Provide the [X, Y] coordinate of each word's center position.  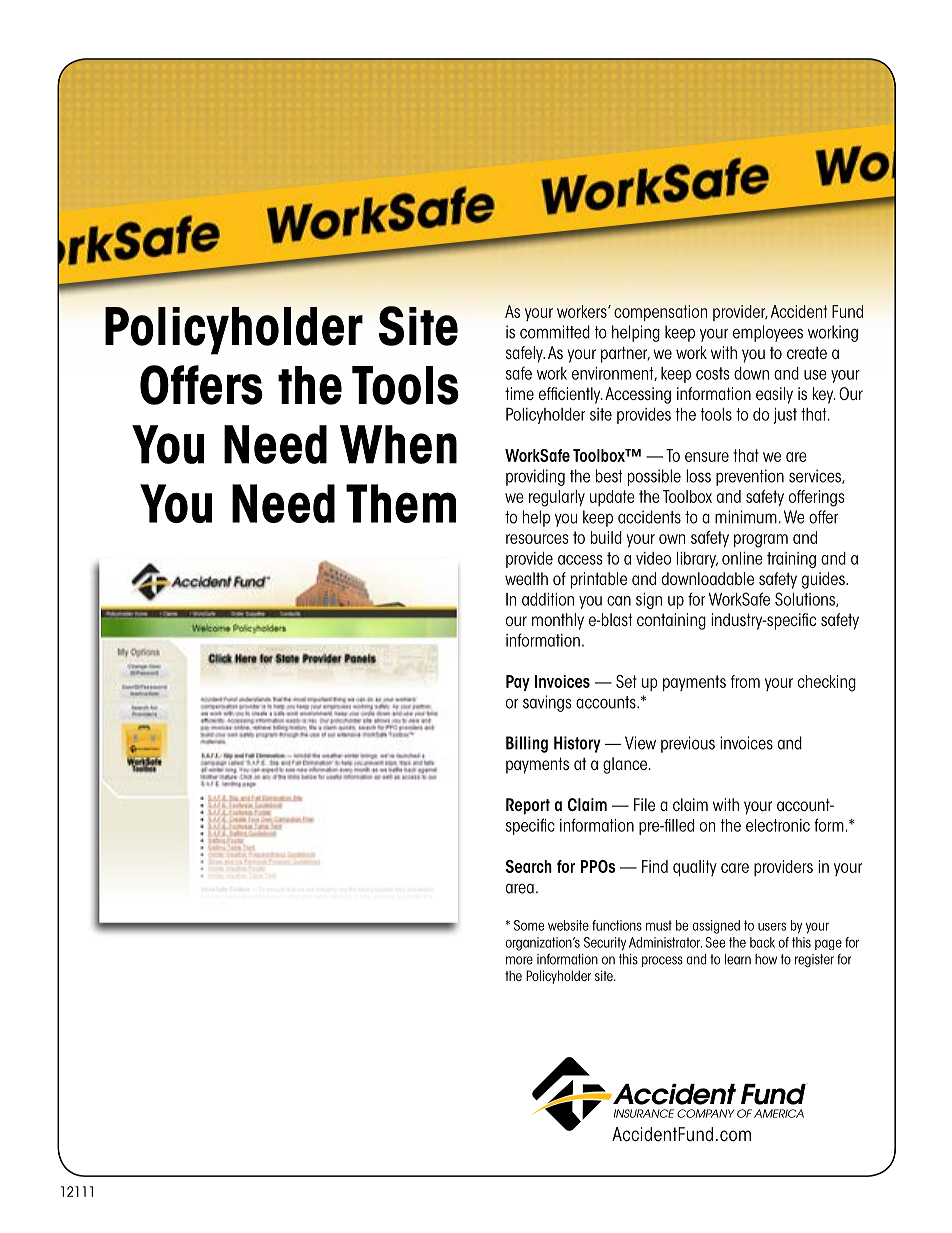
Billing [527, 744]
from [745, 681]
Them [401, 503]
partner [625, 354]
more [519, 960]
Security [605, 944]
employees [768, 333]
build [606, 537]
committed [555, 332]
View [640, 743]
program [761, 541]
